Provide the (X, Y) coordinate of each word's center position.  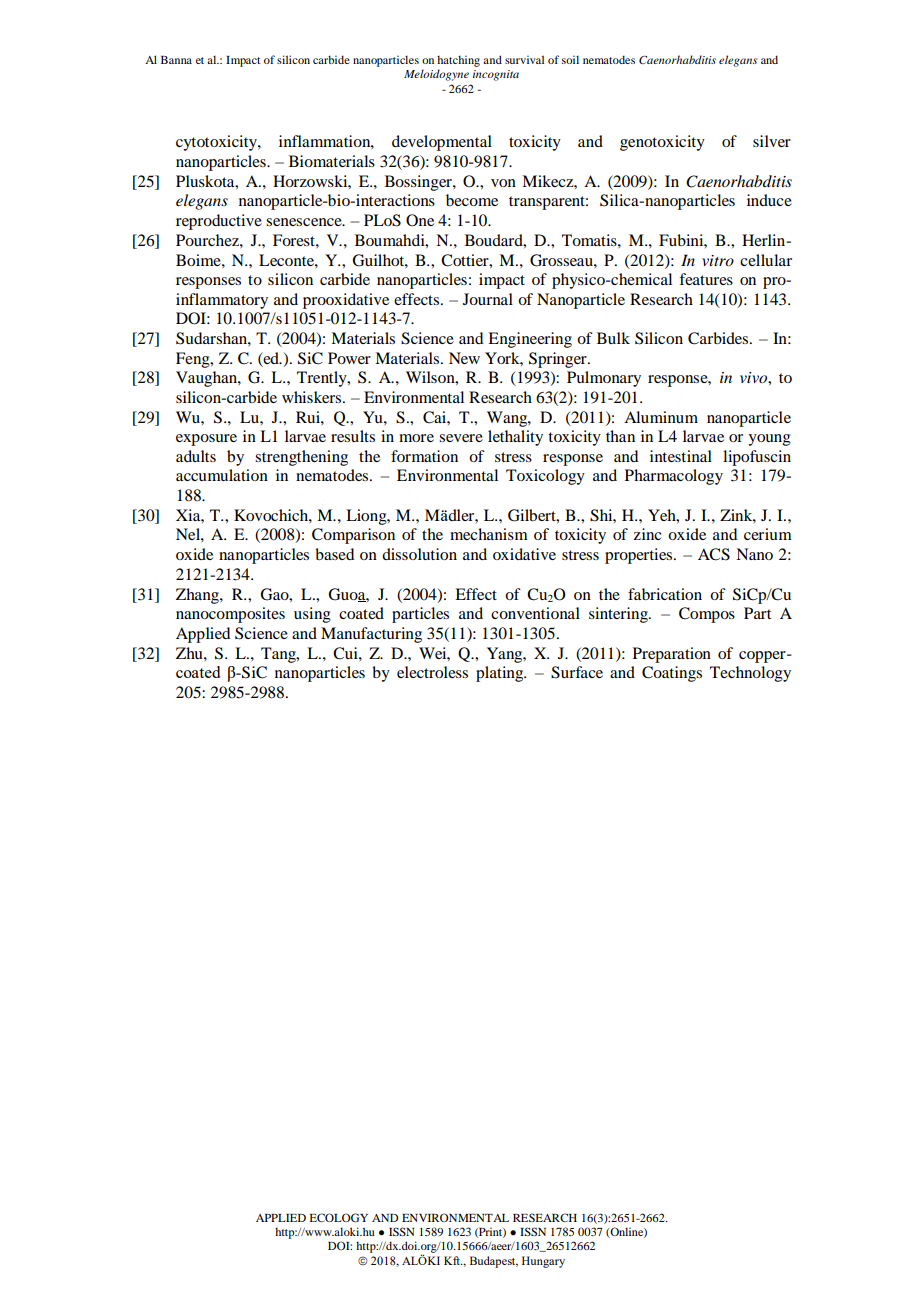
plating (501, 674)
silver (772, 141)
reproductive (219, 222)
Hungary (543, 1262)
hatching (458, 61)
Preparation (672, 655)
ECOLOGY (338, 1217)
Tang (279, 655)
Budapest (494, 1262)
